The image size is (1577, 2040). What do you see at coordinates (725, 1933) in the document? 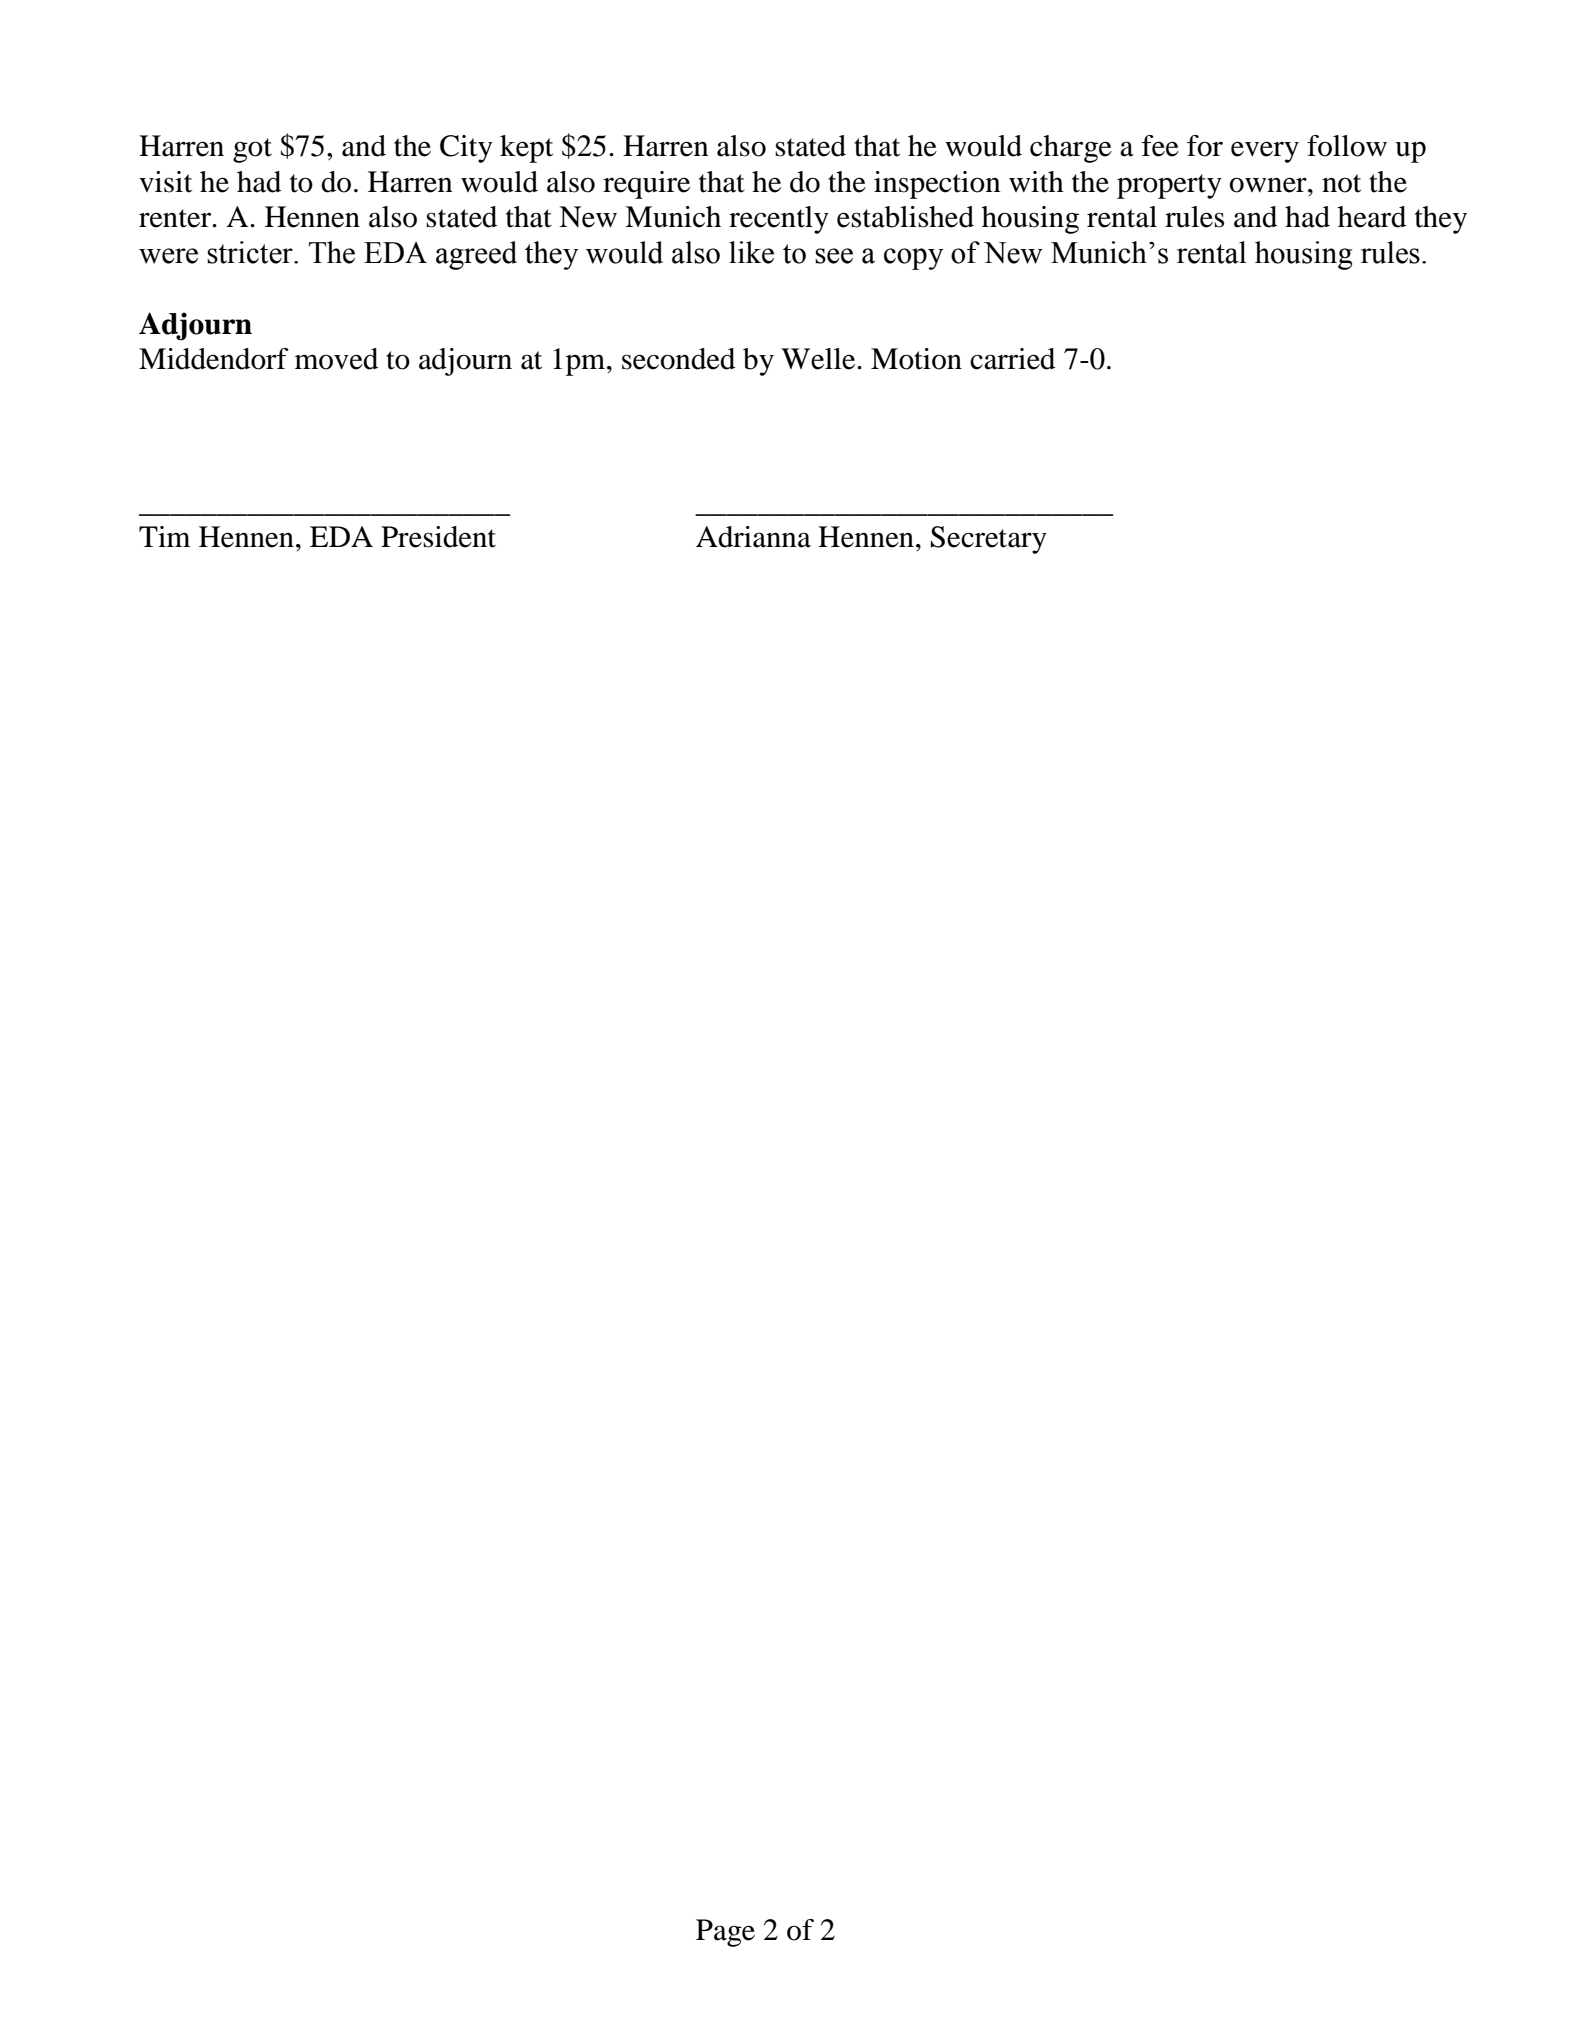
I see `Page` at bounding box center [725, 1933].
